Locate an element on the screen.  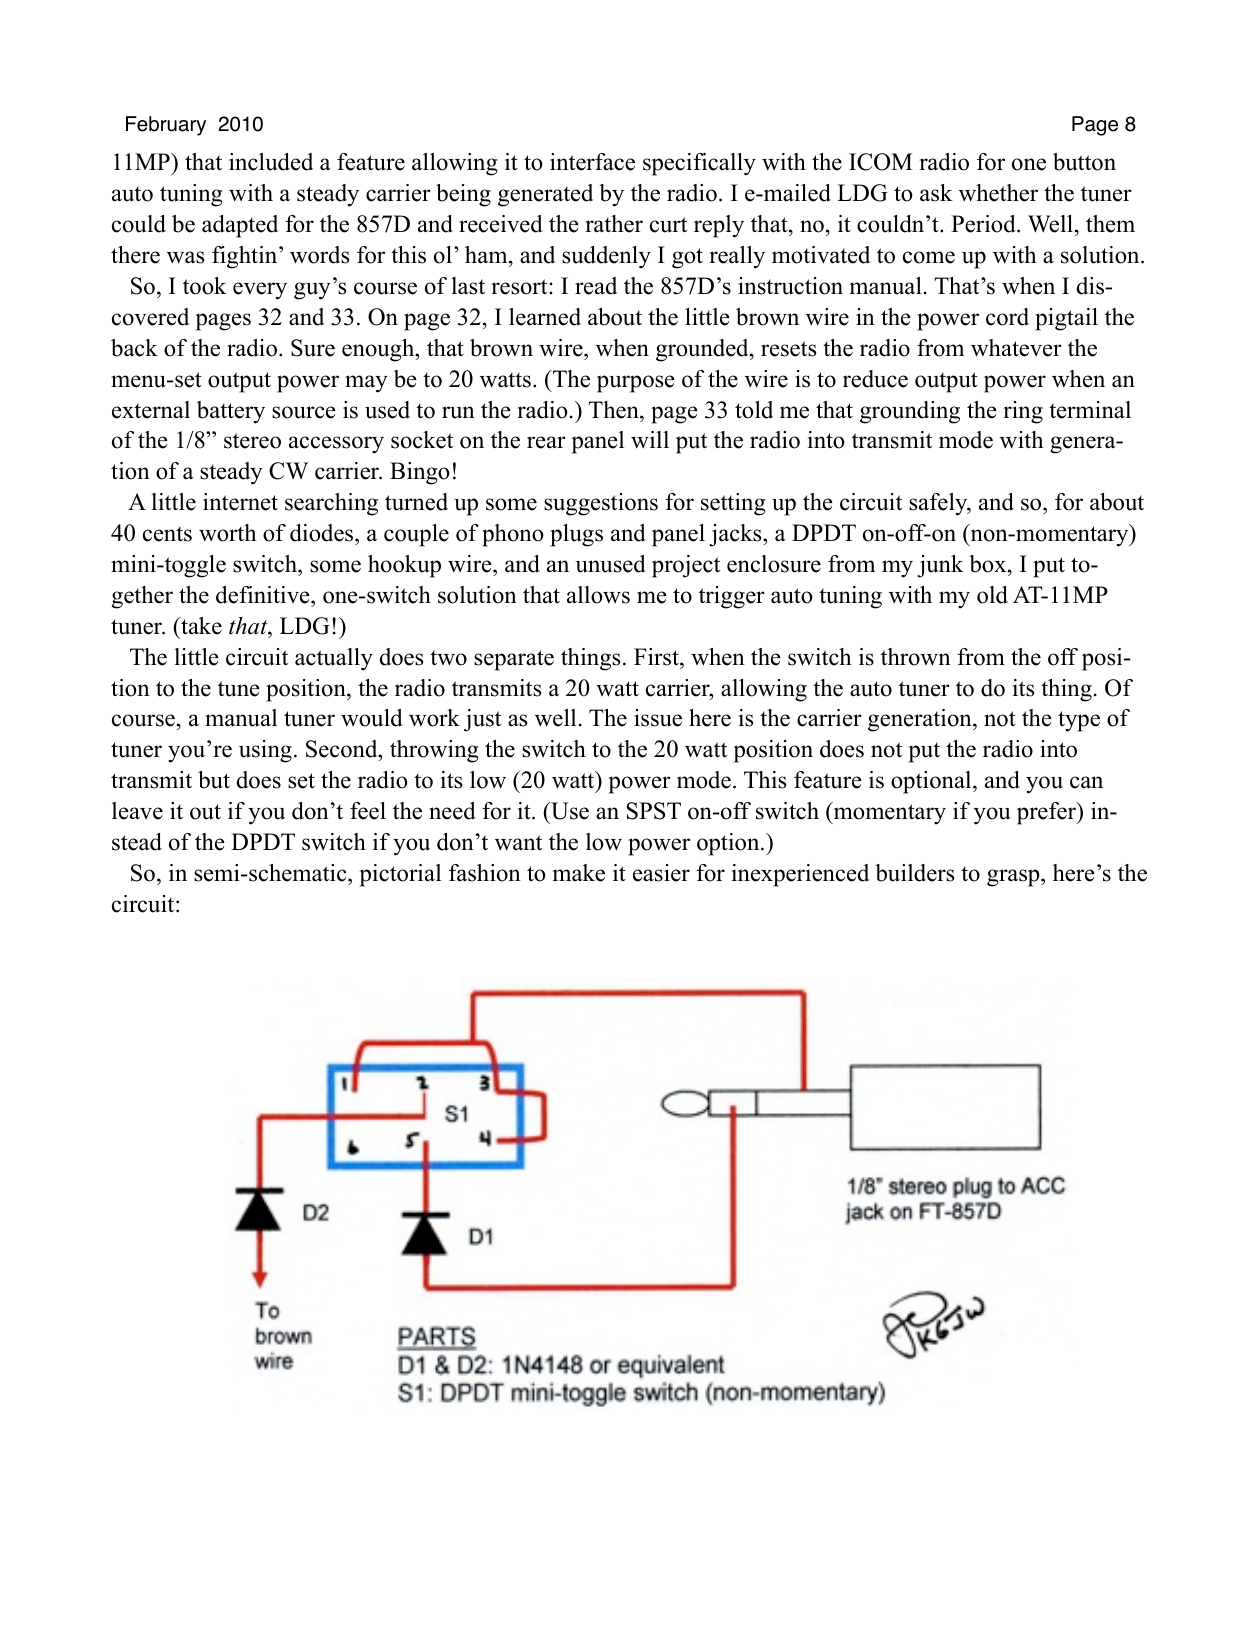
learned is located at coordinates (545, 317).
